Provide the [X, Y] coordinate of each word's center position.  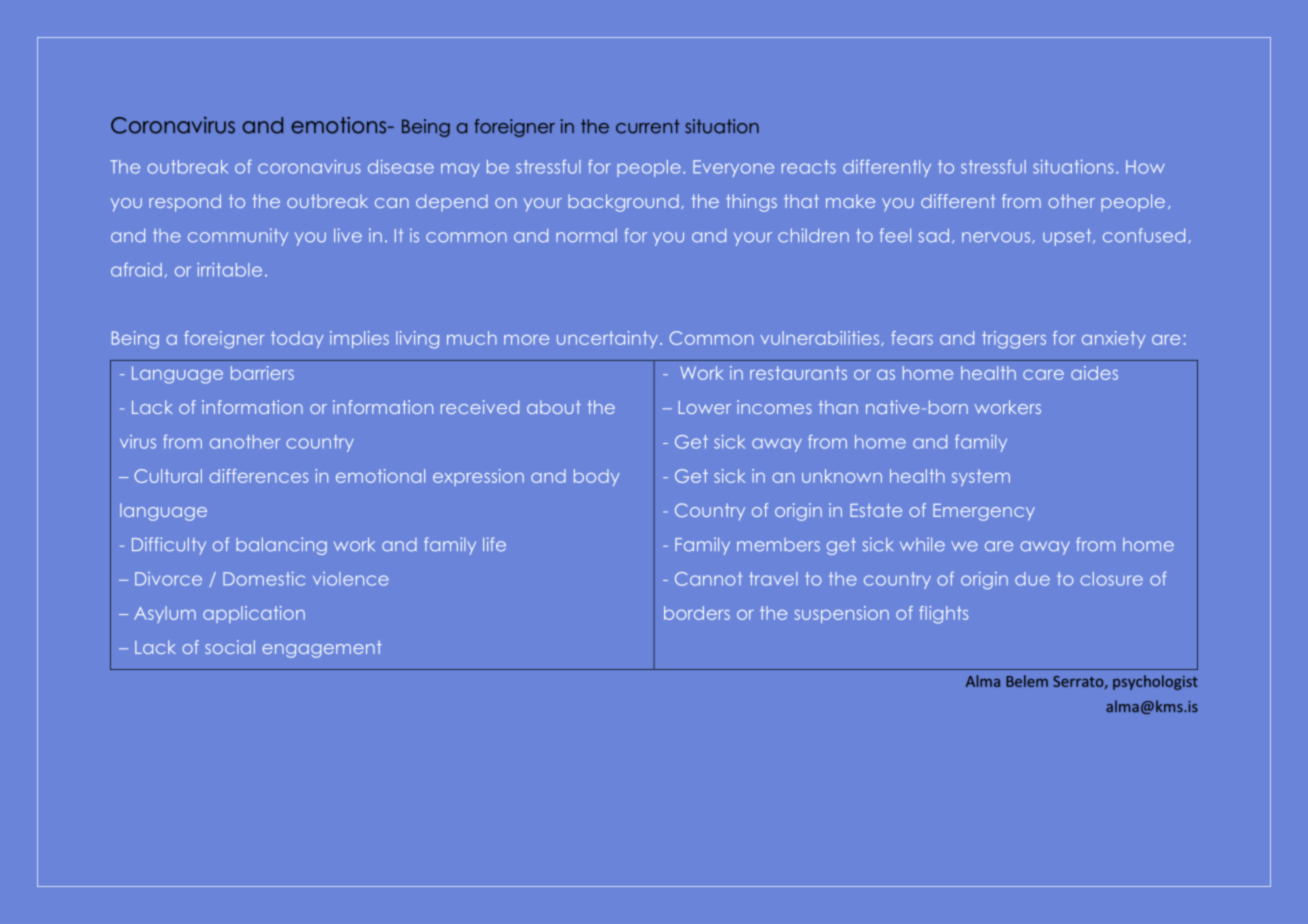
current [648, 126]
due [1032, 579]
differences [258, 476]
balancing [281, 546]
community [238, 237]
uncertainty [607, 339]
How [1145, 167]
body [597, 477]
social [230, 647]
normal [586, 236]
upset [1068, 237]
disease [401, 167]
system [981, 477]
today [297, 339]
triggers [1014, 340]
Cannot [708, 579]
